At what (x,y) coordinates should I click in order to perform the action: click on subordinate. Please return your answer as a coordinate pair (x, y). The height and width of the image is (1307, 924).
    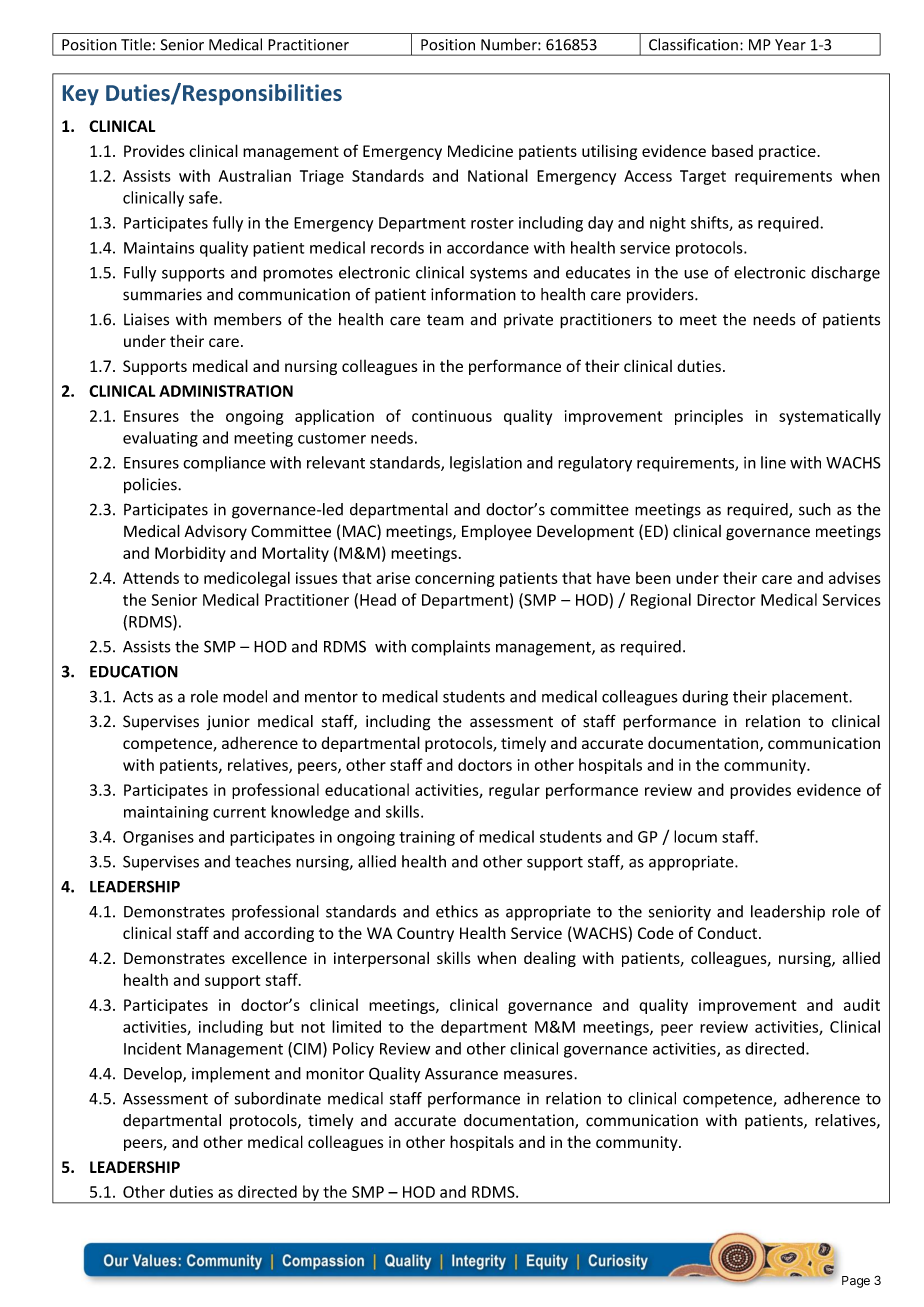
    Looking at the image, I should click on (278, 1098).
